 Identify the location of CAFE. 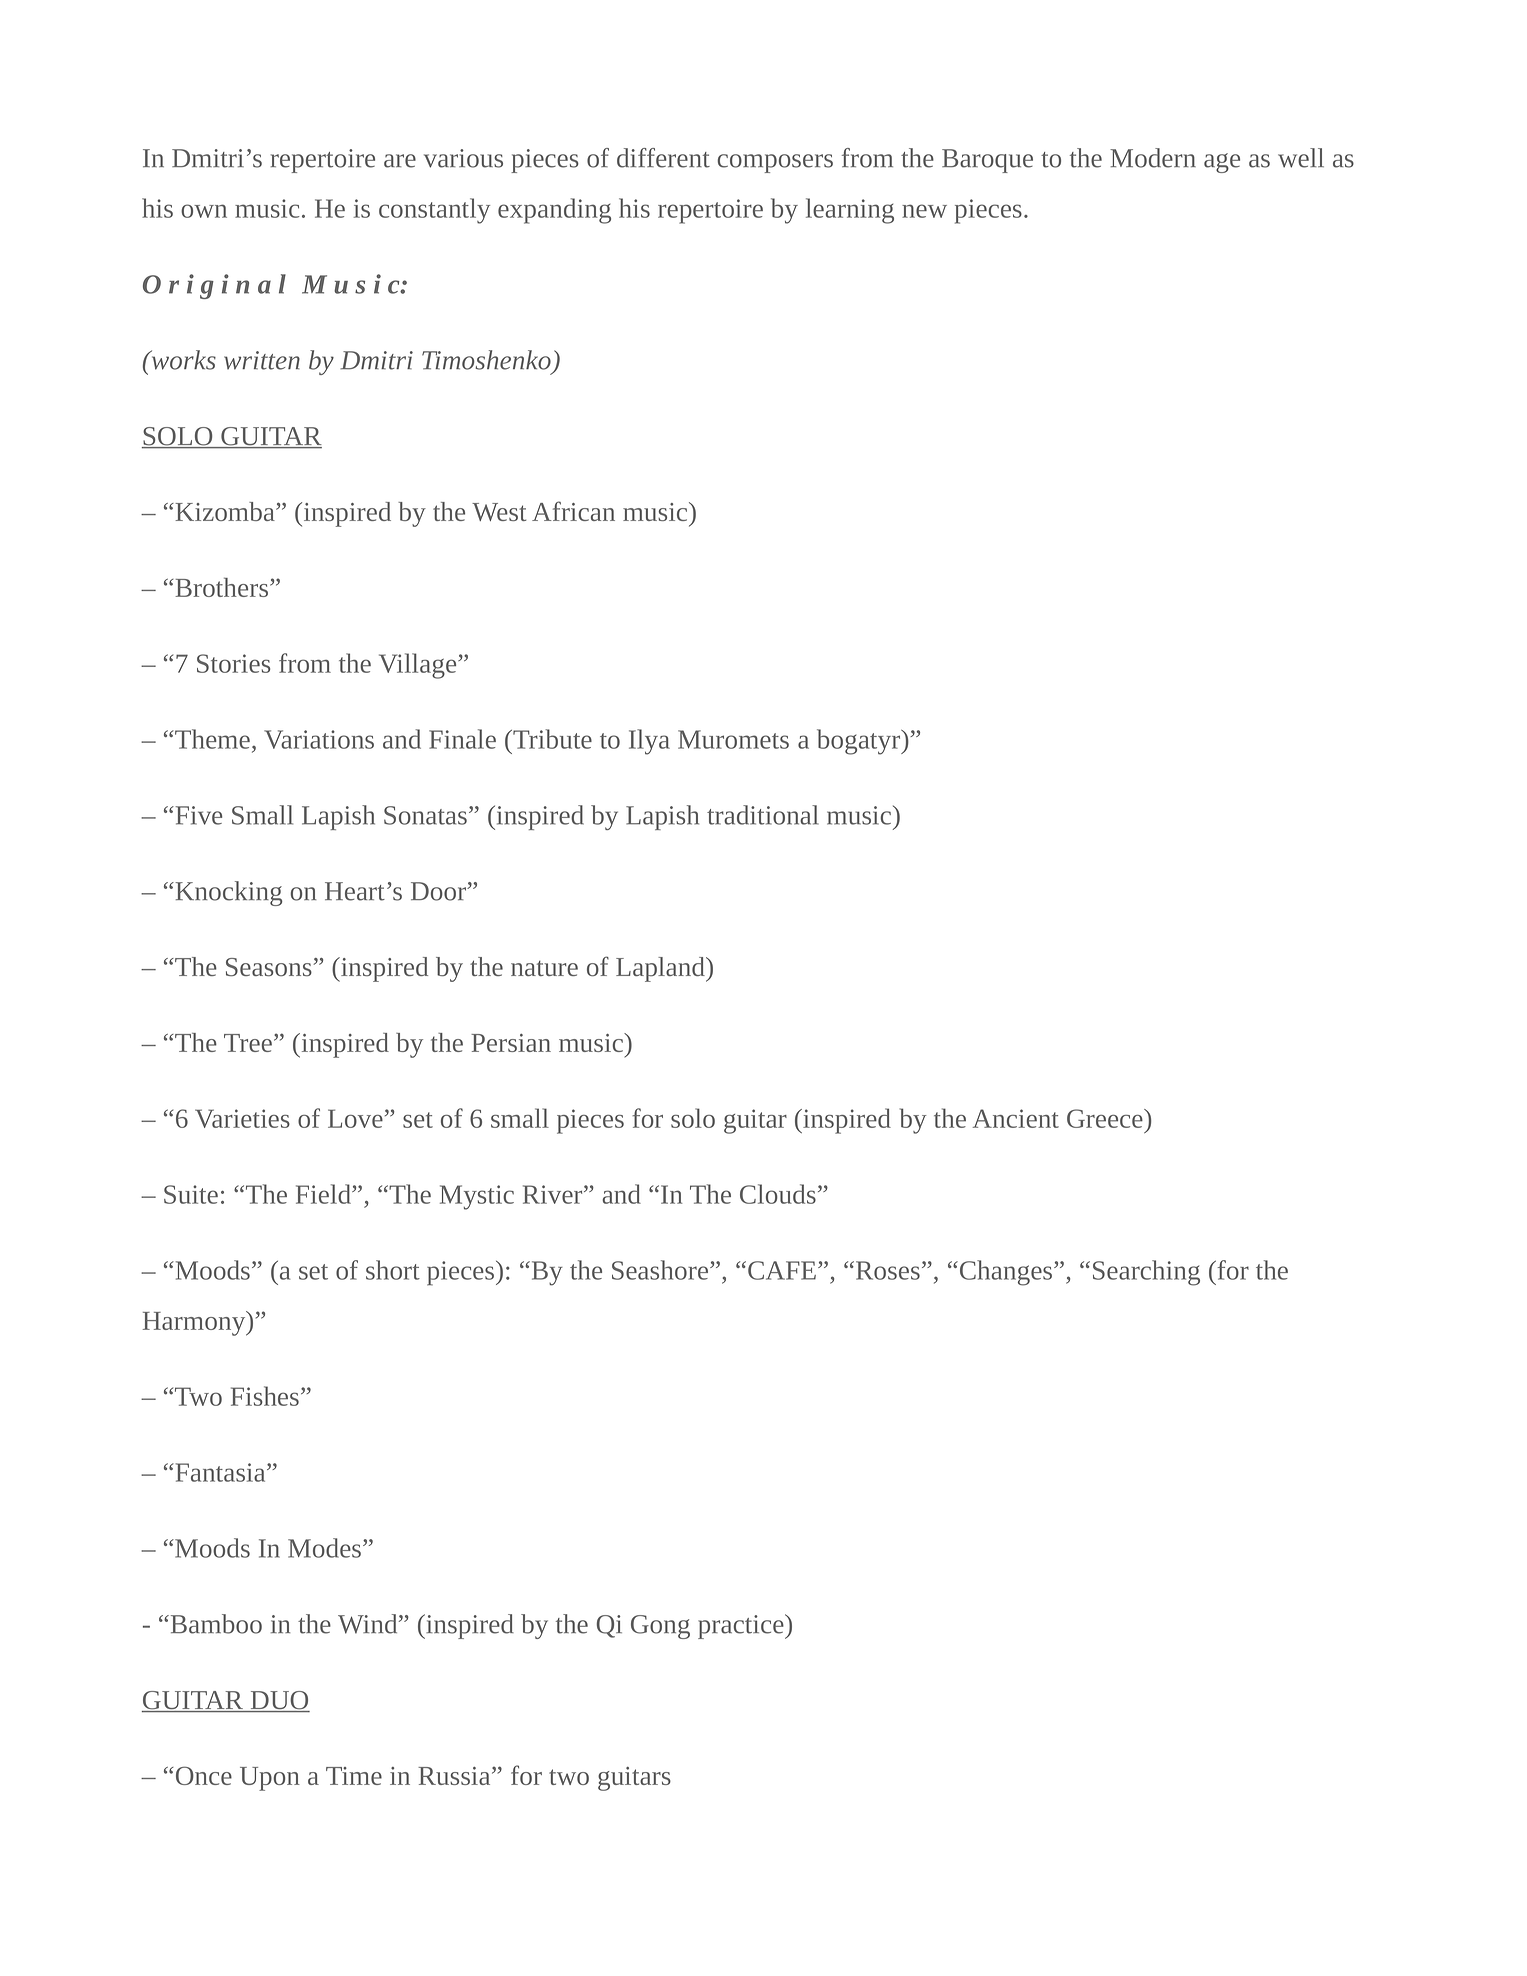
(782, 1270).
